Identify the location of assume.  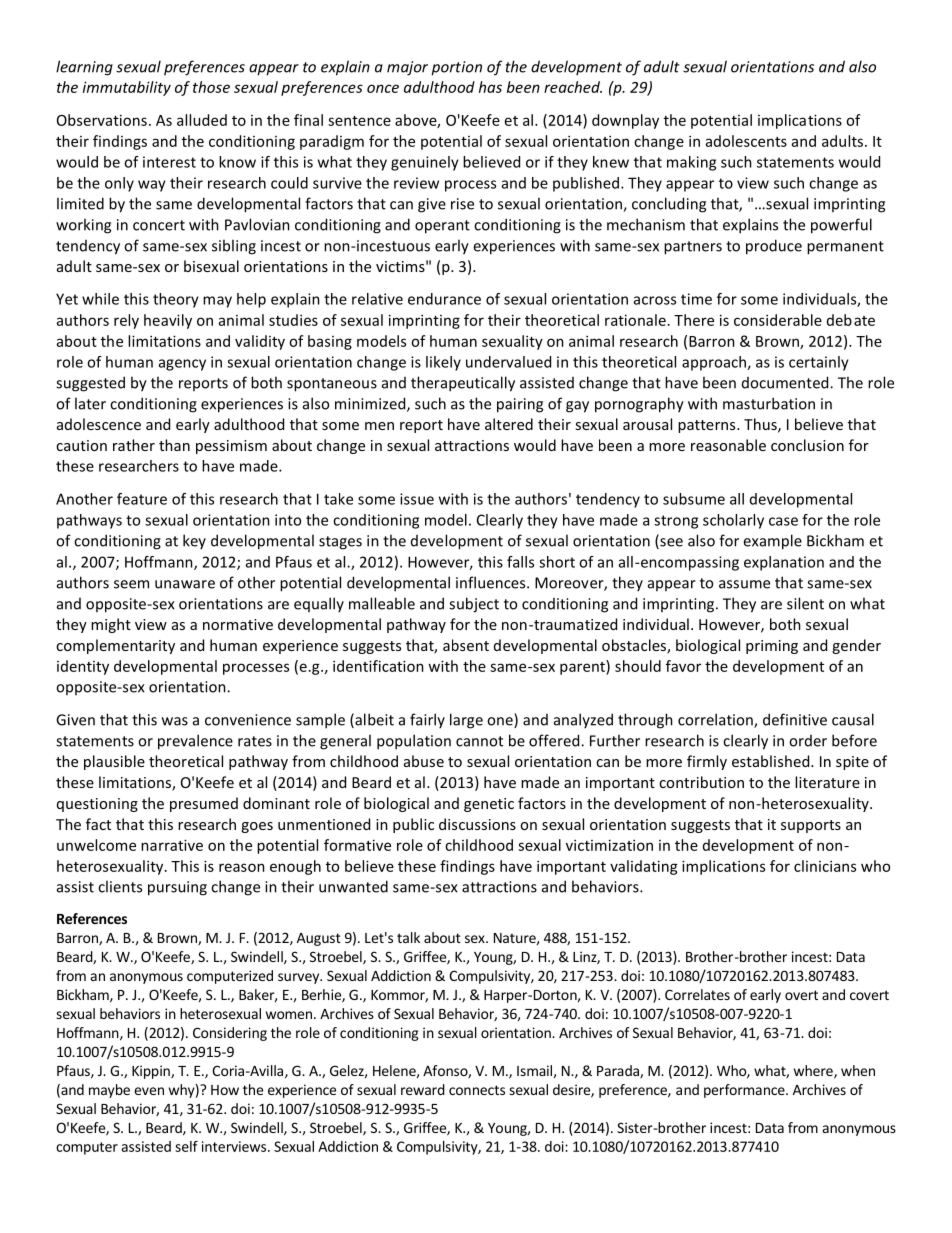
(744, 584).
